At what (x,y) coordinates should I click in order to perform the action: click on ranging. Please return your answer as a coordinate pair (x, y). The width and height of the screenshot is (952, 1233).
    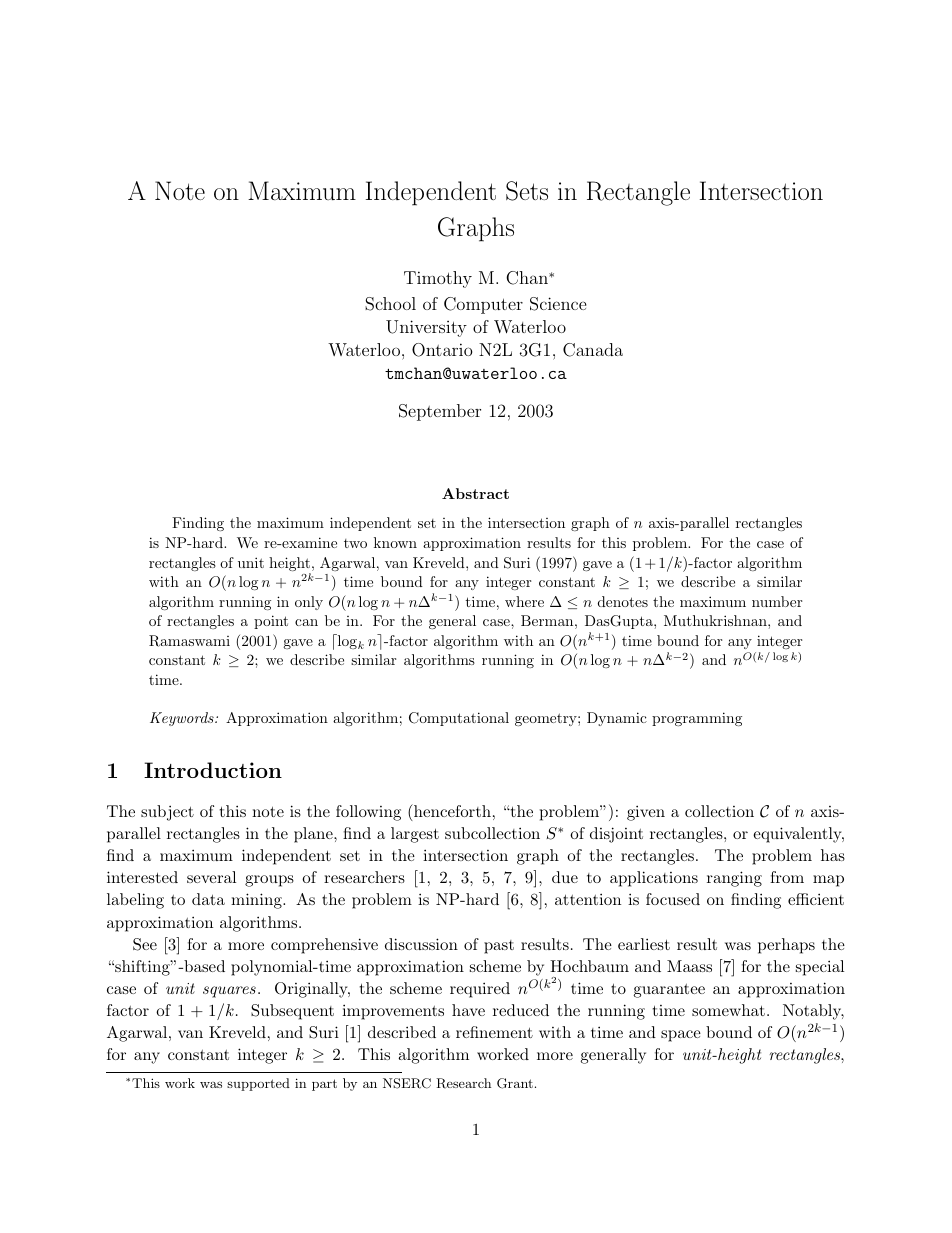
    Looking at the image, I should click on (734, 879).
